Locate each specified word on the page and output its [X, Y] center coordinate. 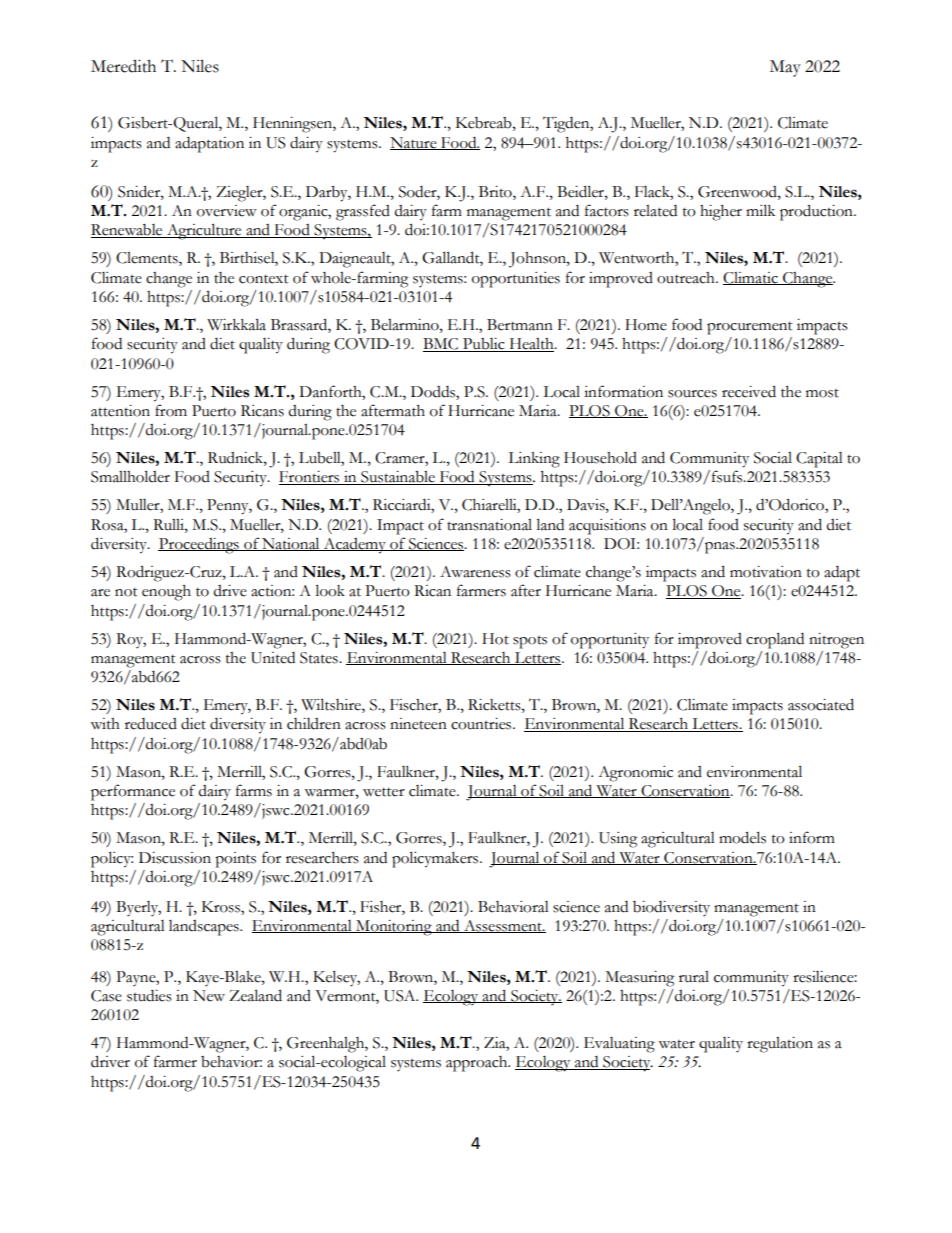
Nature [414, 143]
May [785, 68]
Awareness [475, 572]
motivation [766, 572]
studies [149, 996]
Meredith [123, 66]
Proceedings [199, 546]
